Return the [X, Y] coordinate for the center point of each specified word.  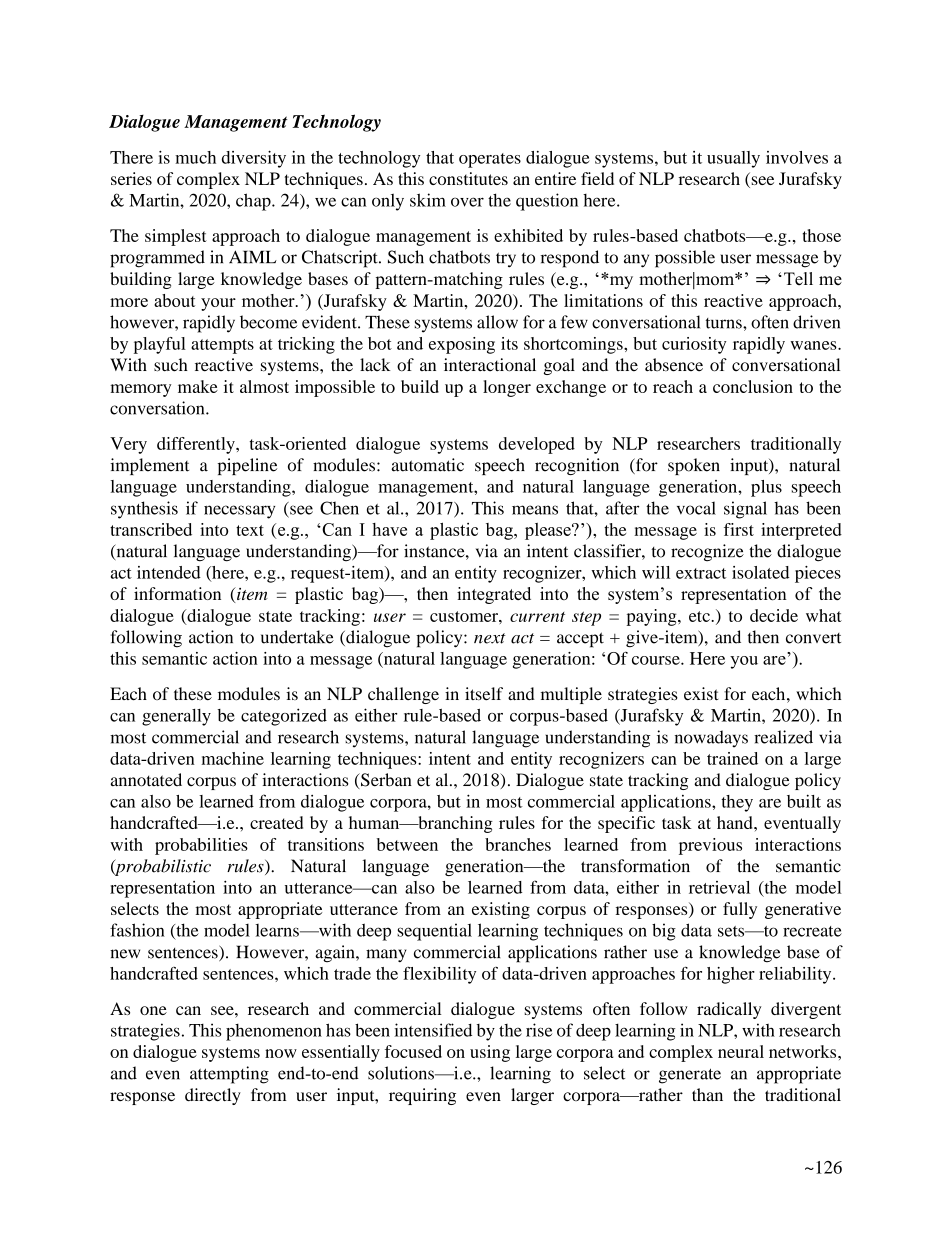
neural [741, 1051]
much [195, 157]
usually [733, 159]
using [490, 1053]
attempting [229, 1075]
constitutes [468, 178]
